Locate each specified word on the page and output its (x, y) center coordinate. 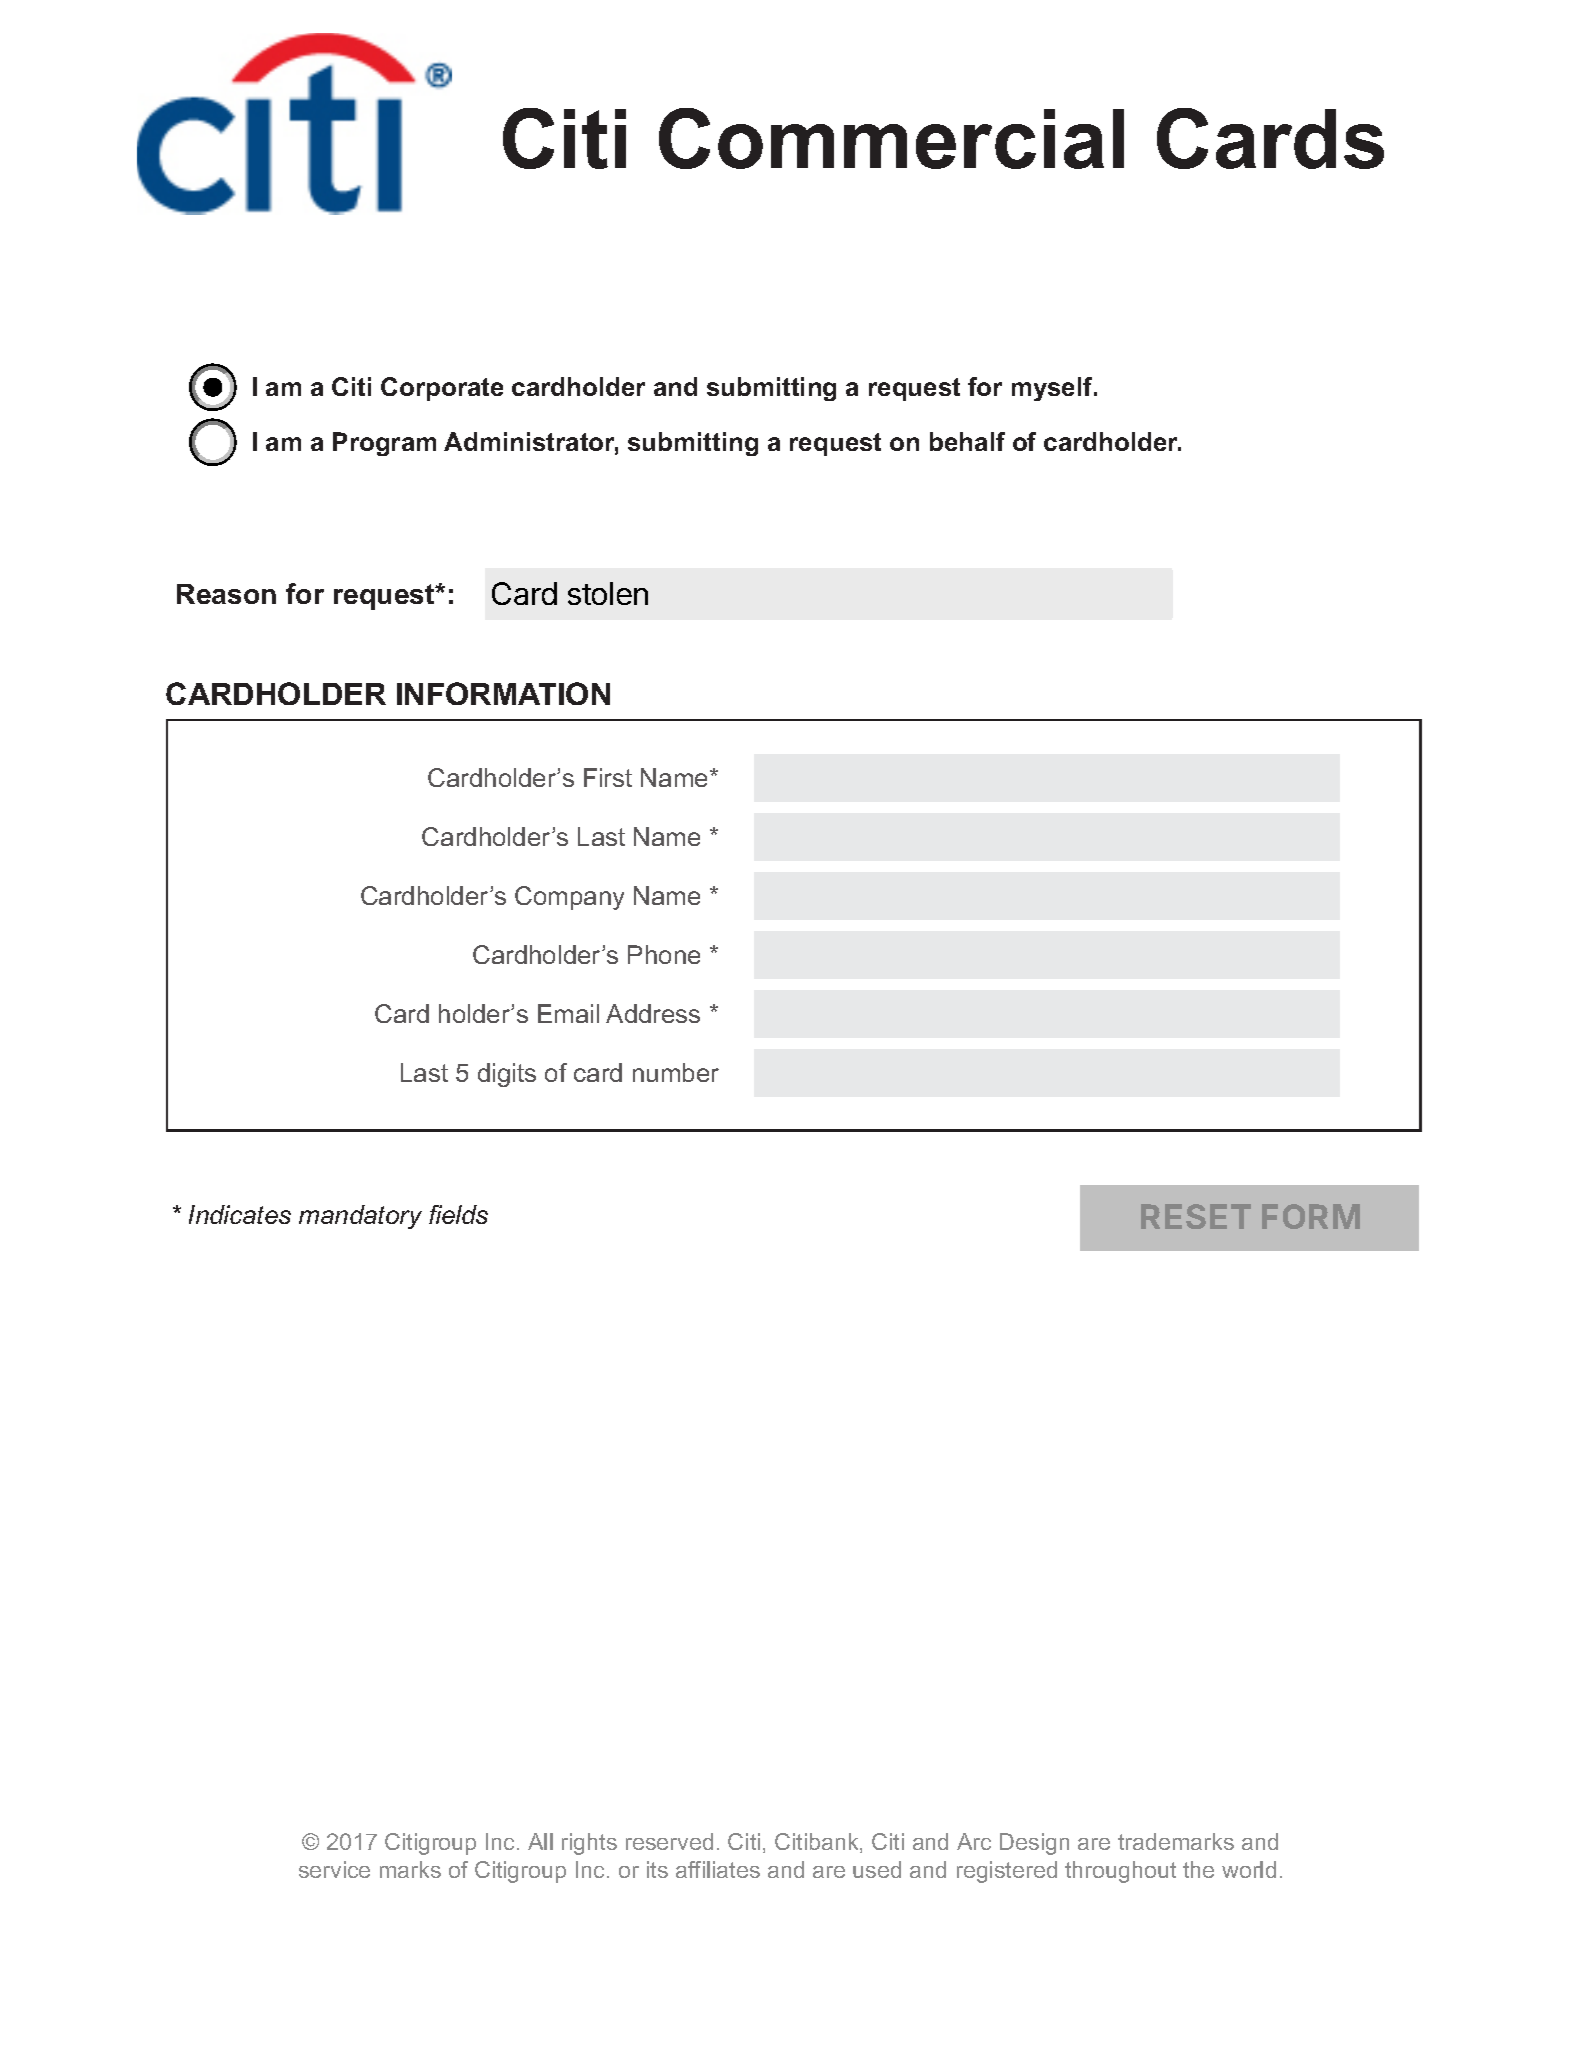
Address (653, 1013)
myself (1053, 389)
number (676, 1072)
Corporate (442, 389)
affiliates (718, 1869)
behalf (967, 441)
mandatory (360, 1217)
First (608, 777)
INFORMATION (503, 693)
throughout (1120, 1872)
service (334, 1869)
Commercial (891, 138)
